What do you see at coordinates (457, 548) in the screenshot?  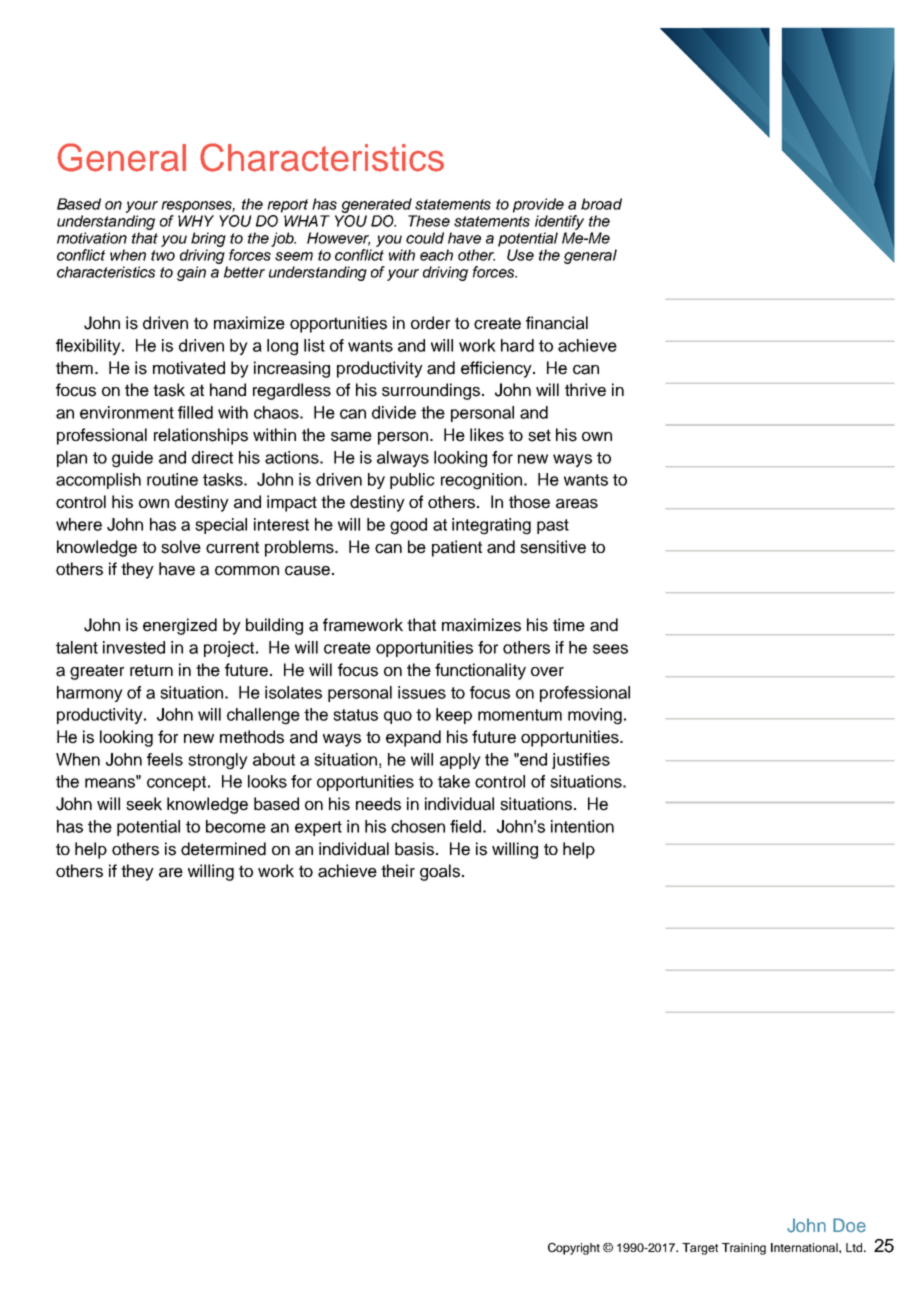 I see `patient` at bounding box center [457, 548].
